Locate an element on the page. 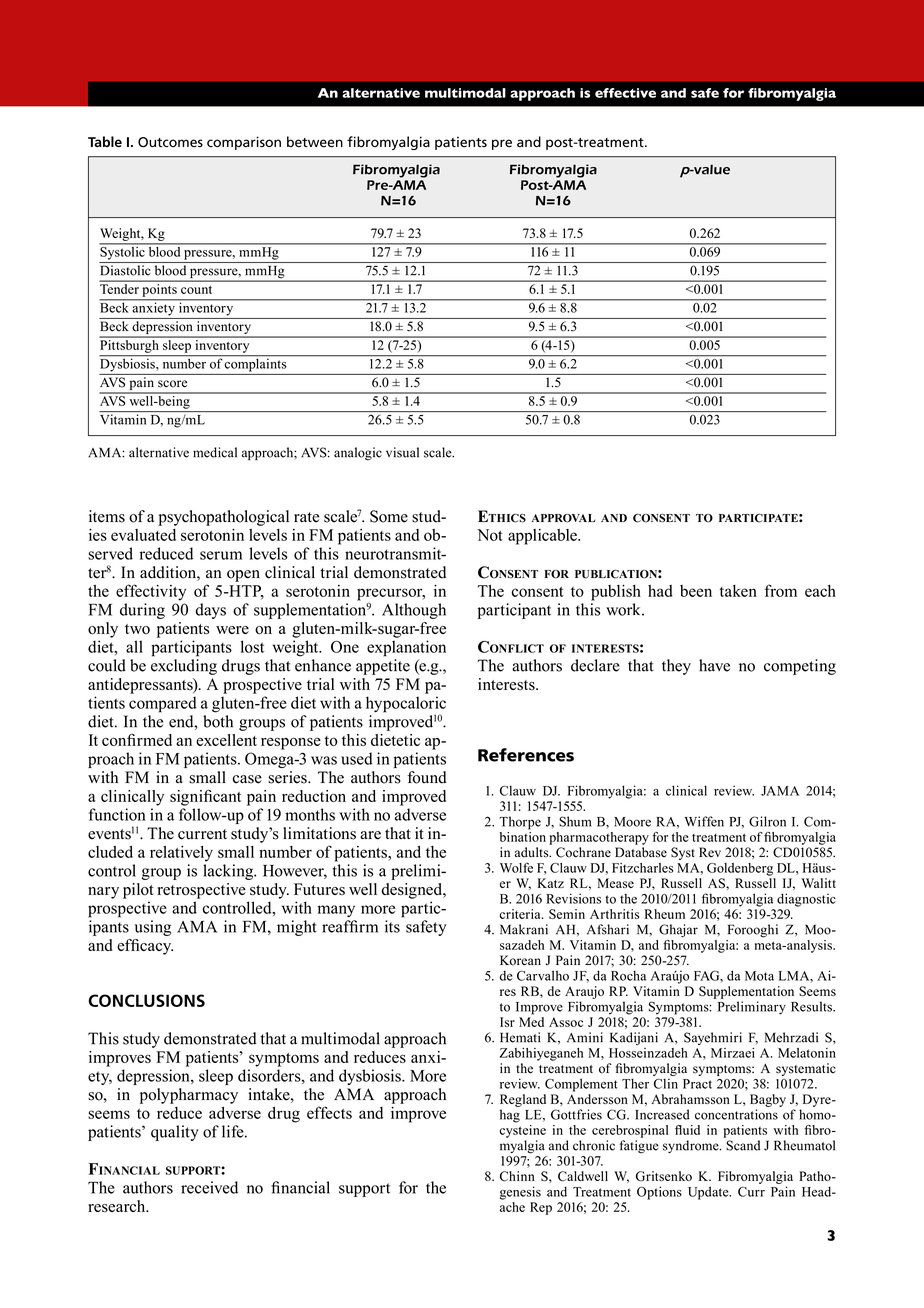 The height and width of the image is (1308, 924). JAMA is located at coordinates (780, 791).
